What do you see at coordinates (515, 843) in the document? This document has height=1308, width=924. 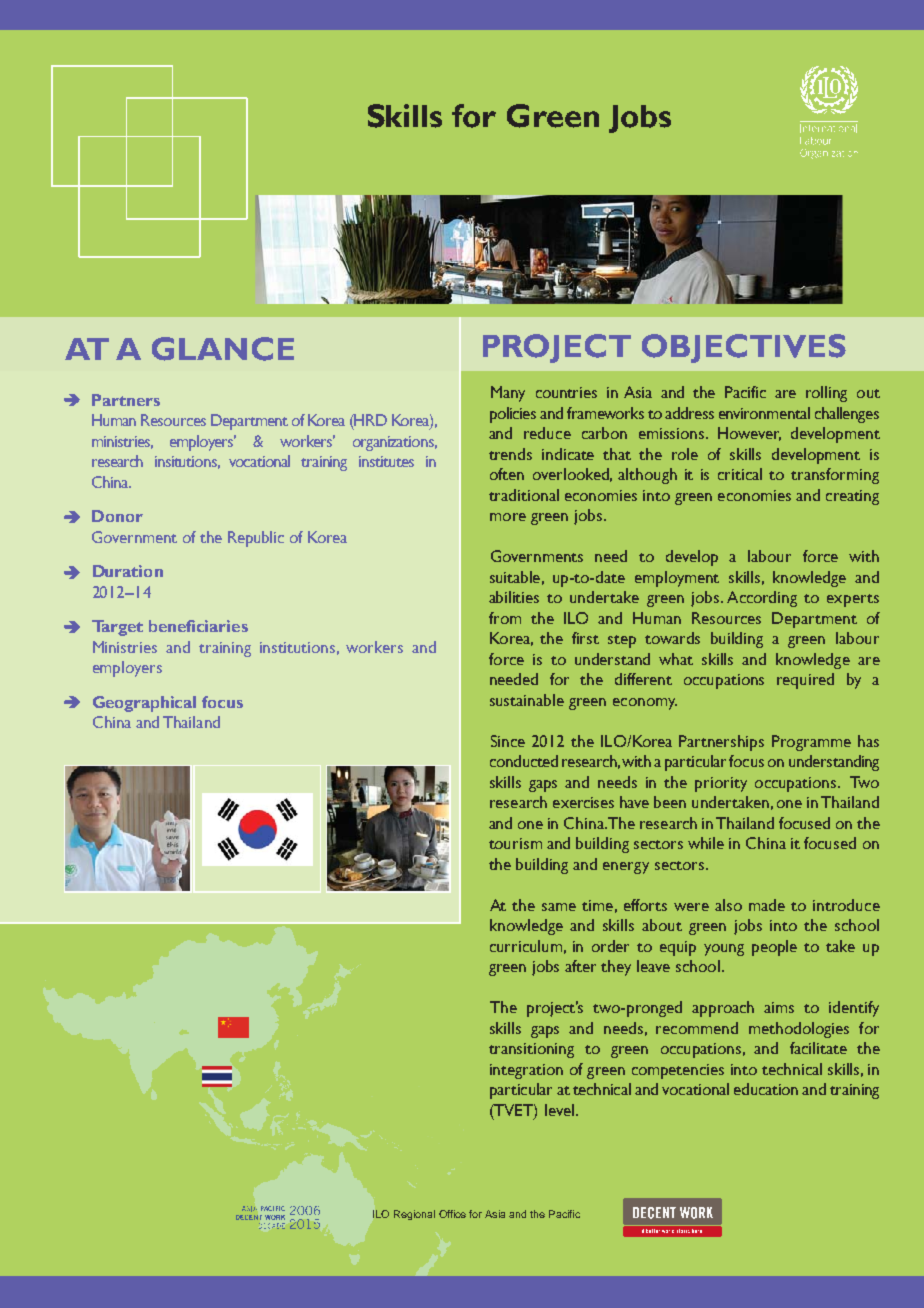 I see `tourism` at bounding box center [515, 843].
